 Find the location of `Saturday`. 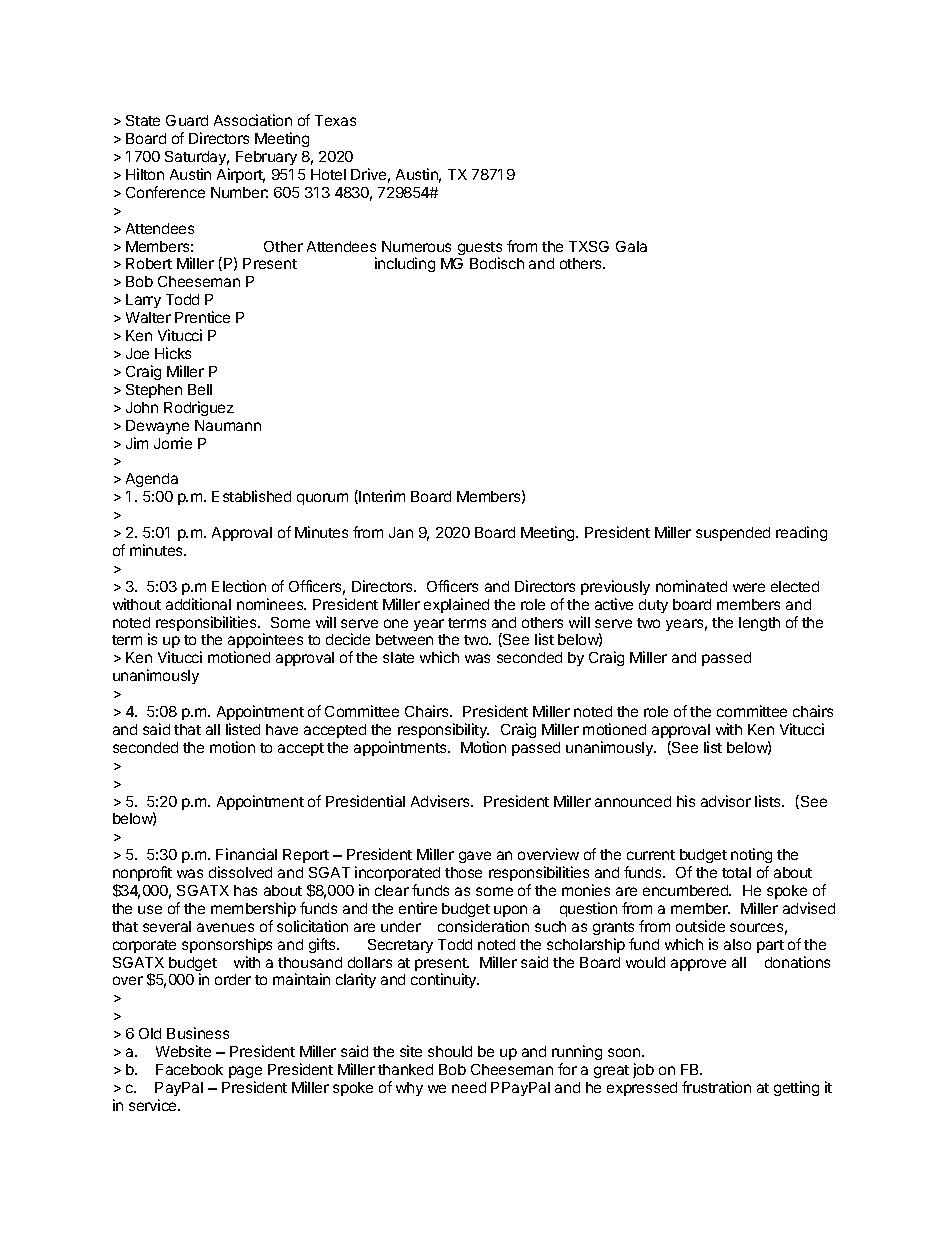

Saturday is located at coordinates (197, 158).
